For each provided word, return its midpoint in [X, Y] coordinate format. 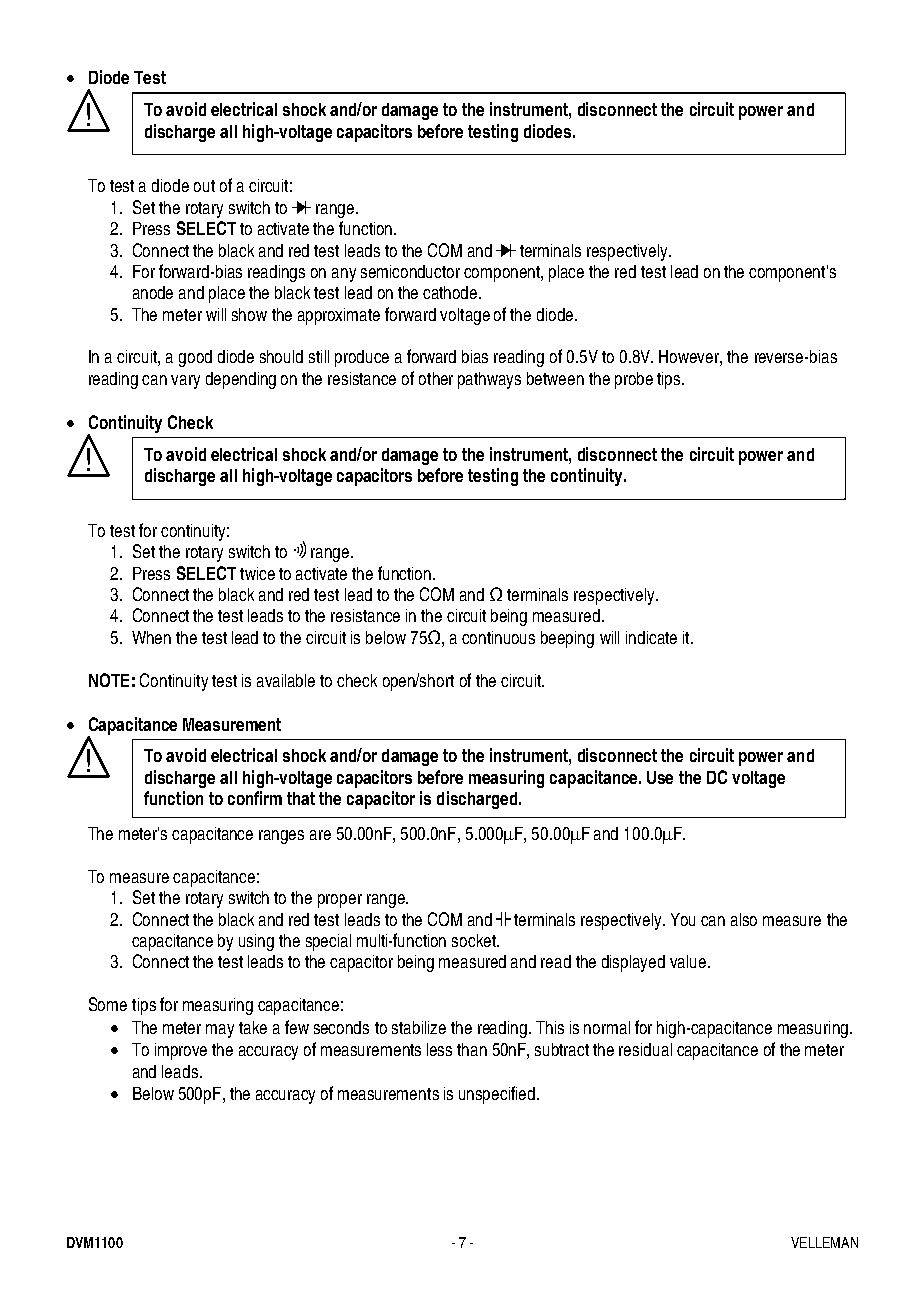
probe [634, 380]
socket [475, 940]
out [204, 186]
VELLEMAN [824, 1242]
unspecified [497, 1095]
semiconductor [410, 271]
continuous [498, 637]
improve [181, 1051]
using [256, 942]
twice [257, 573]
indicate [651, 637]
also [744, 919]
